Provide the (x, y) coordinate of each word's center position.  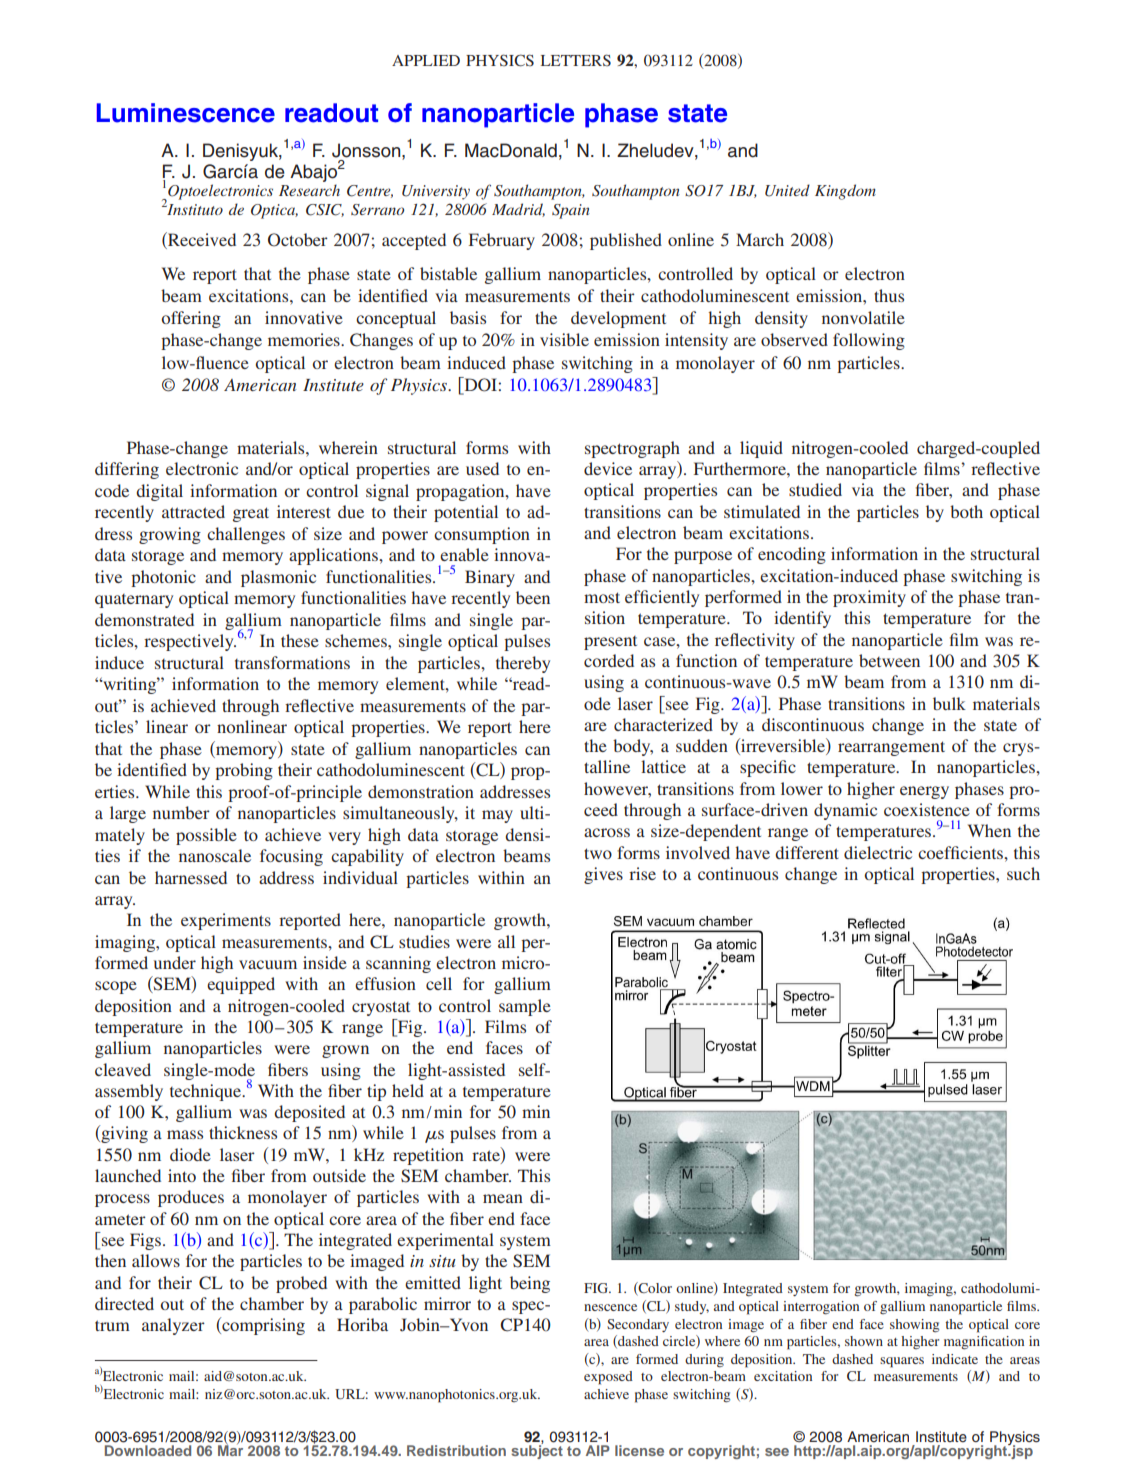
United (787, 190)
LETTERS (576, 60)
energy (924, 792)
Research (309, 190)
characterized (663, 724)
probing (244, 771)
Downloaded (148, 1450)
